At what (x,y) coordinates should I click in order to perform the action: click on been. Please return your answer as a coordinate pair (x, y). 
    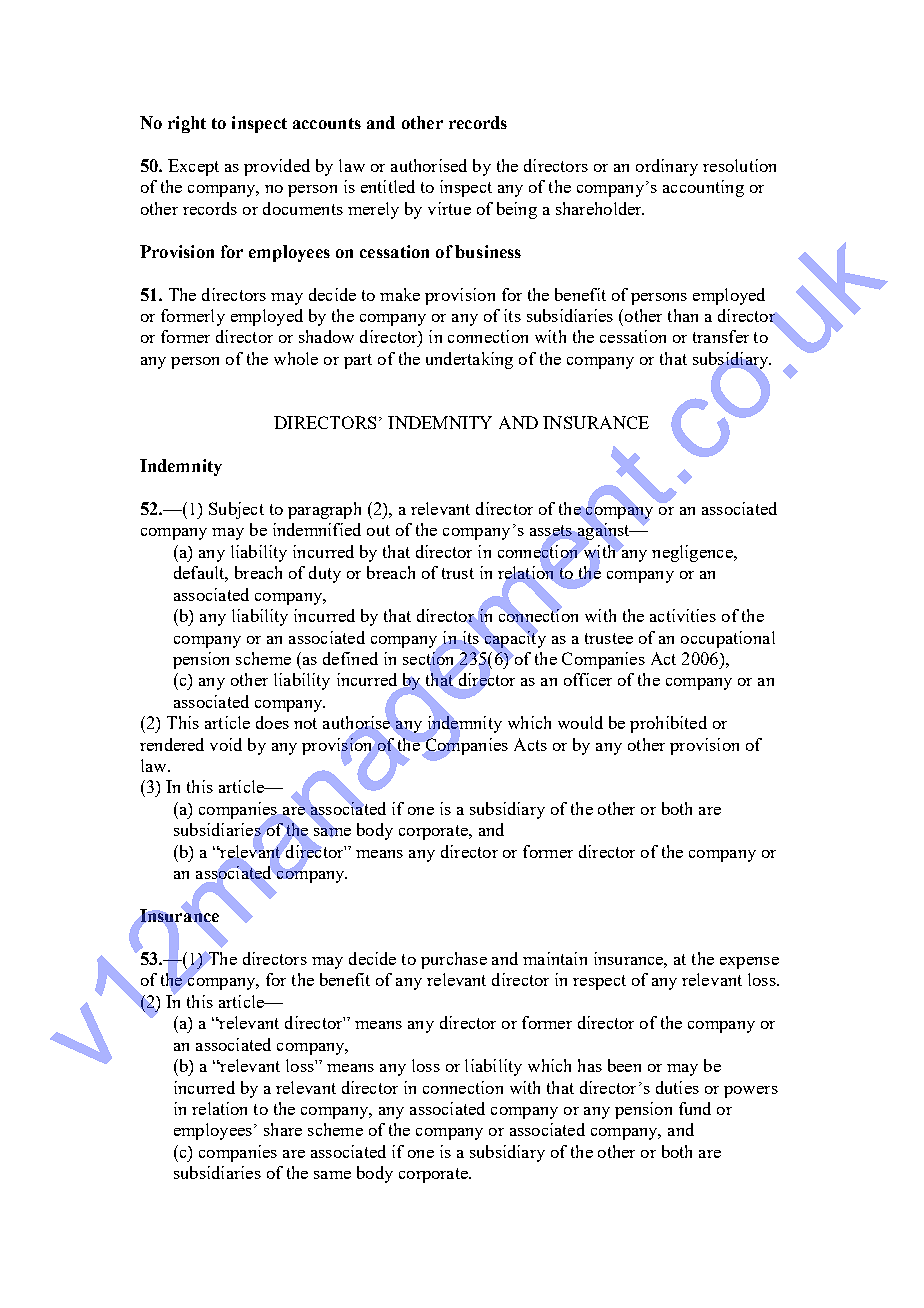
    Looking at the image, I should click on (624, 1065).
